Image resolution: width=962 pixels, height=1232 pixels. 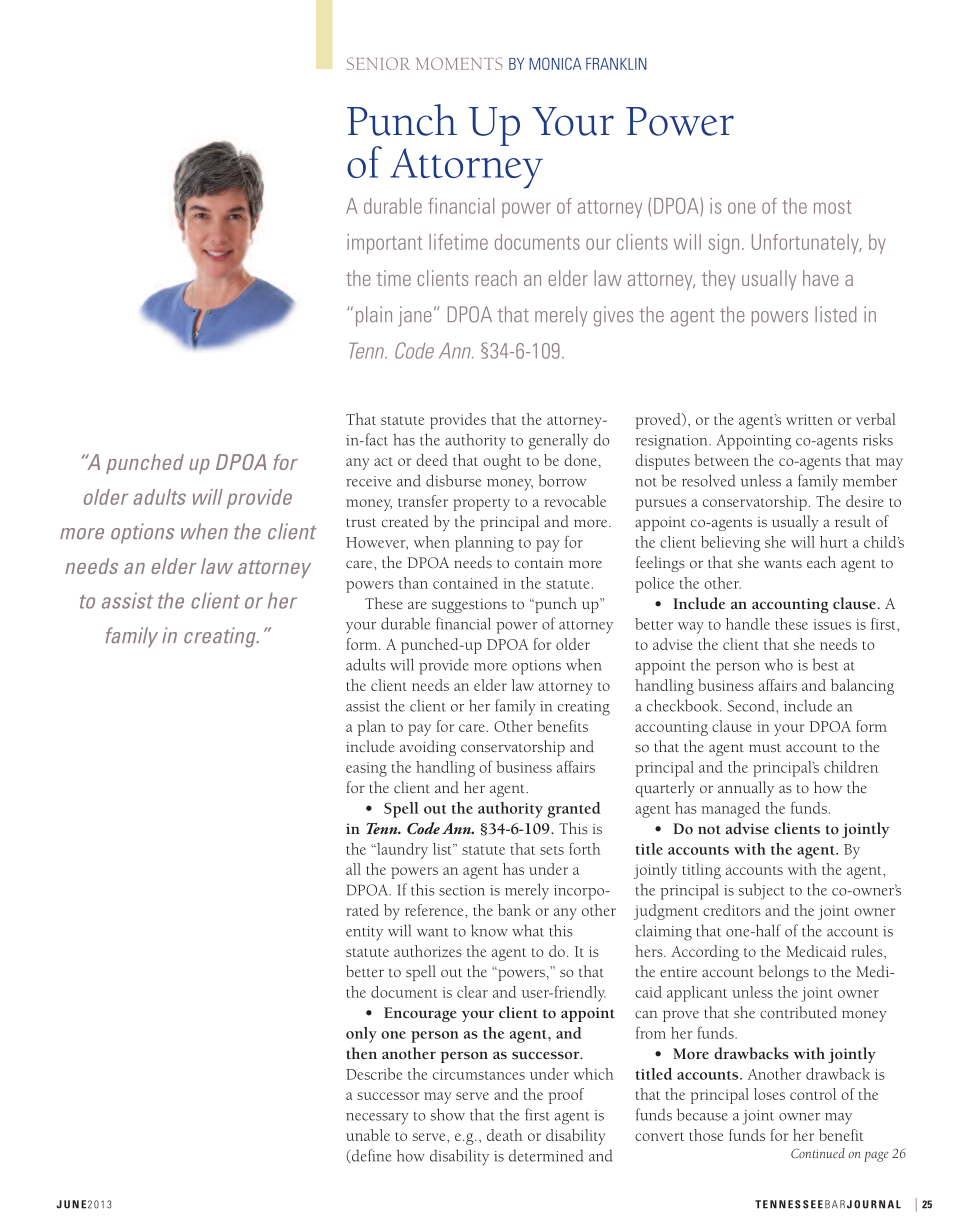 I want to click on MOMENTS, so click(x=459, y=63).
